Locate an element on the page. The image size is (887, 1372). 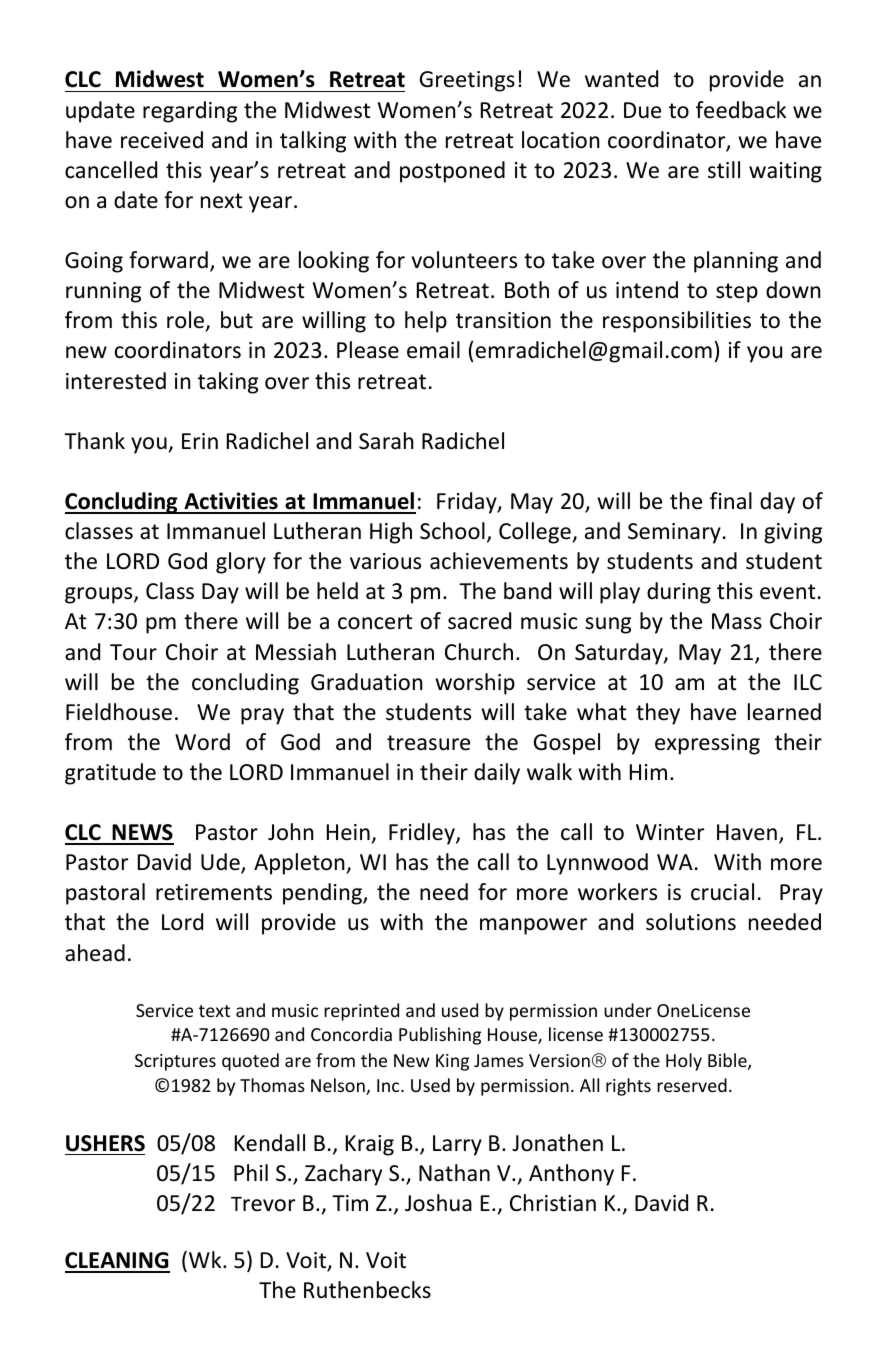
Church is located at coordinates (479, 652).
